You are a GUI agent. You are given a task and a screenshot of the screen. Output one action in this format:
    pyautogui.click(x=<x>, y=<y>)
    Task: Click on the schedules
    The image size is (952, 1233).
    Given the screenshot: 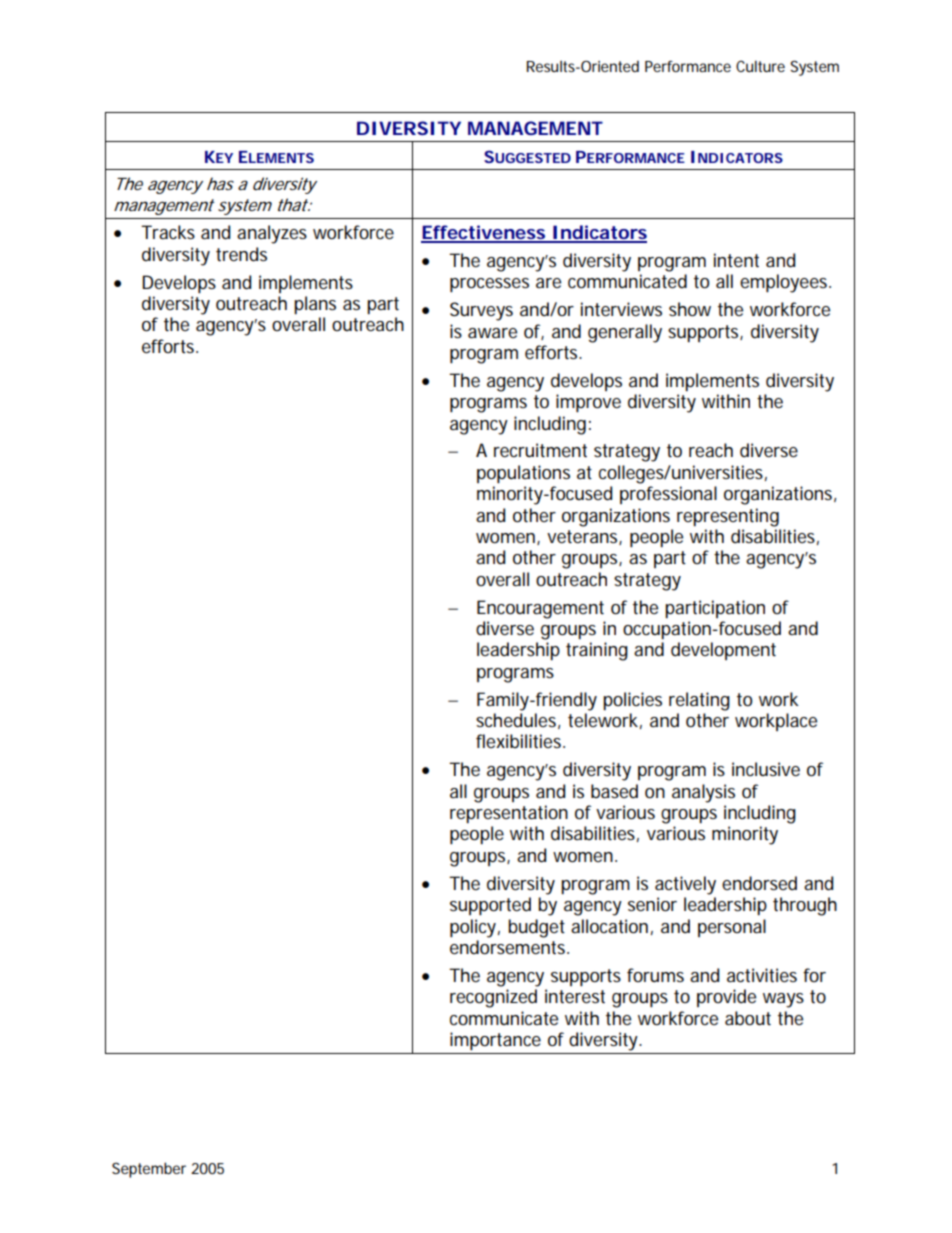 What is the action you would take?
    pyautogui.click(x=516, y=720)
